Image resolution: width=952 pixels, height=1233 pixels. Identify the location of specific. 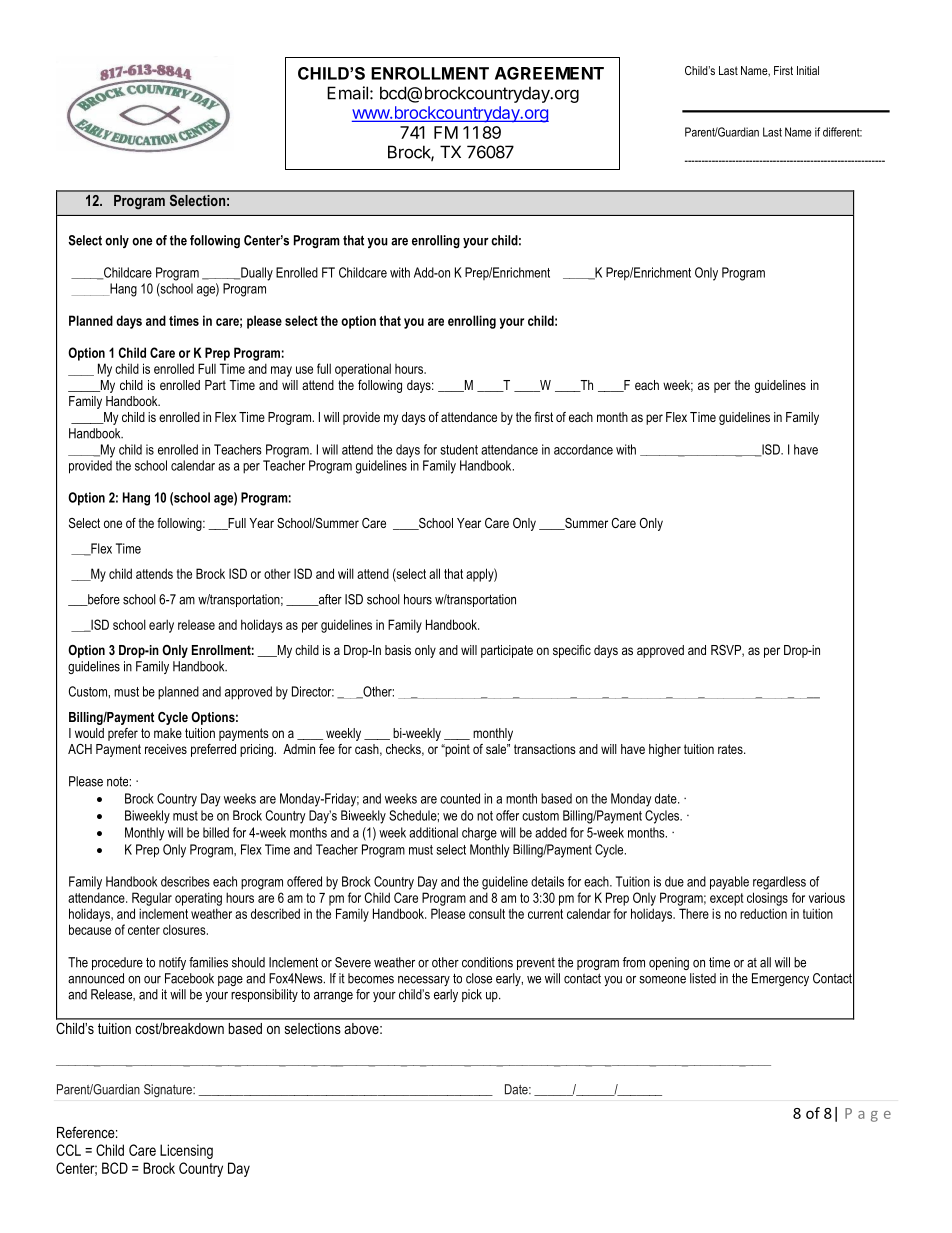
(572, 651).
